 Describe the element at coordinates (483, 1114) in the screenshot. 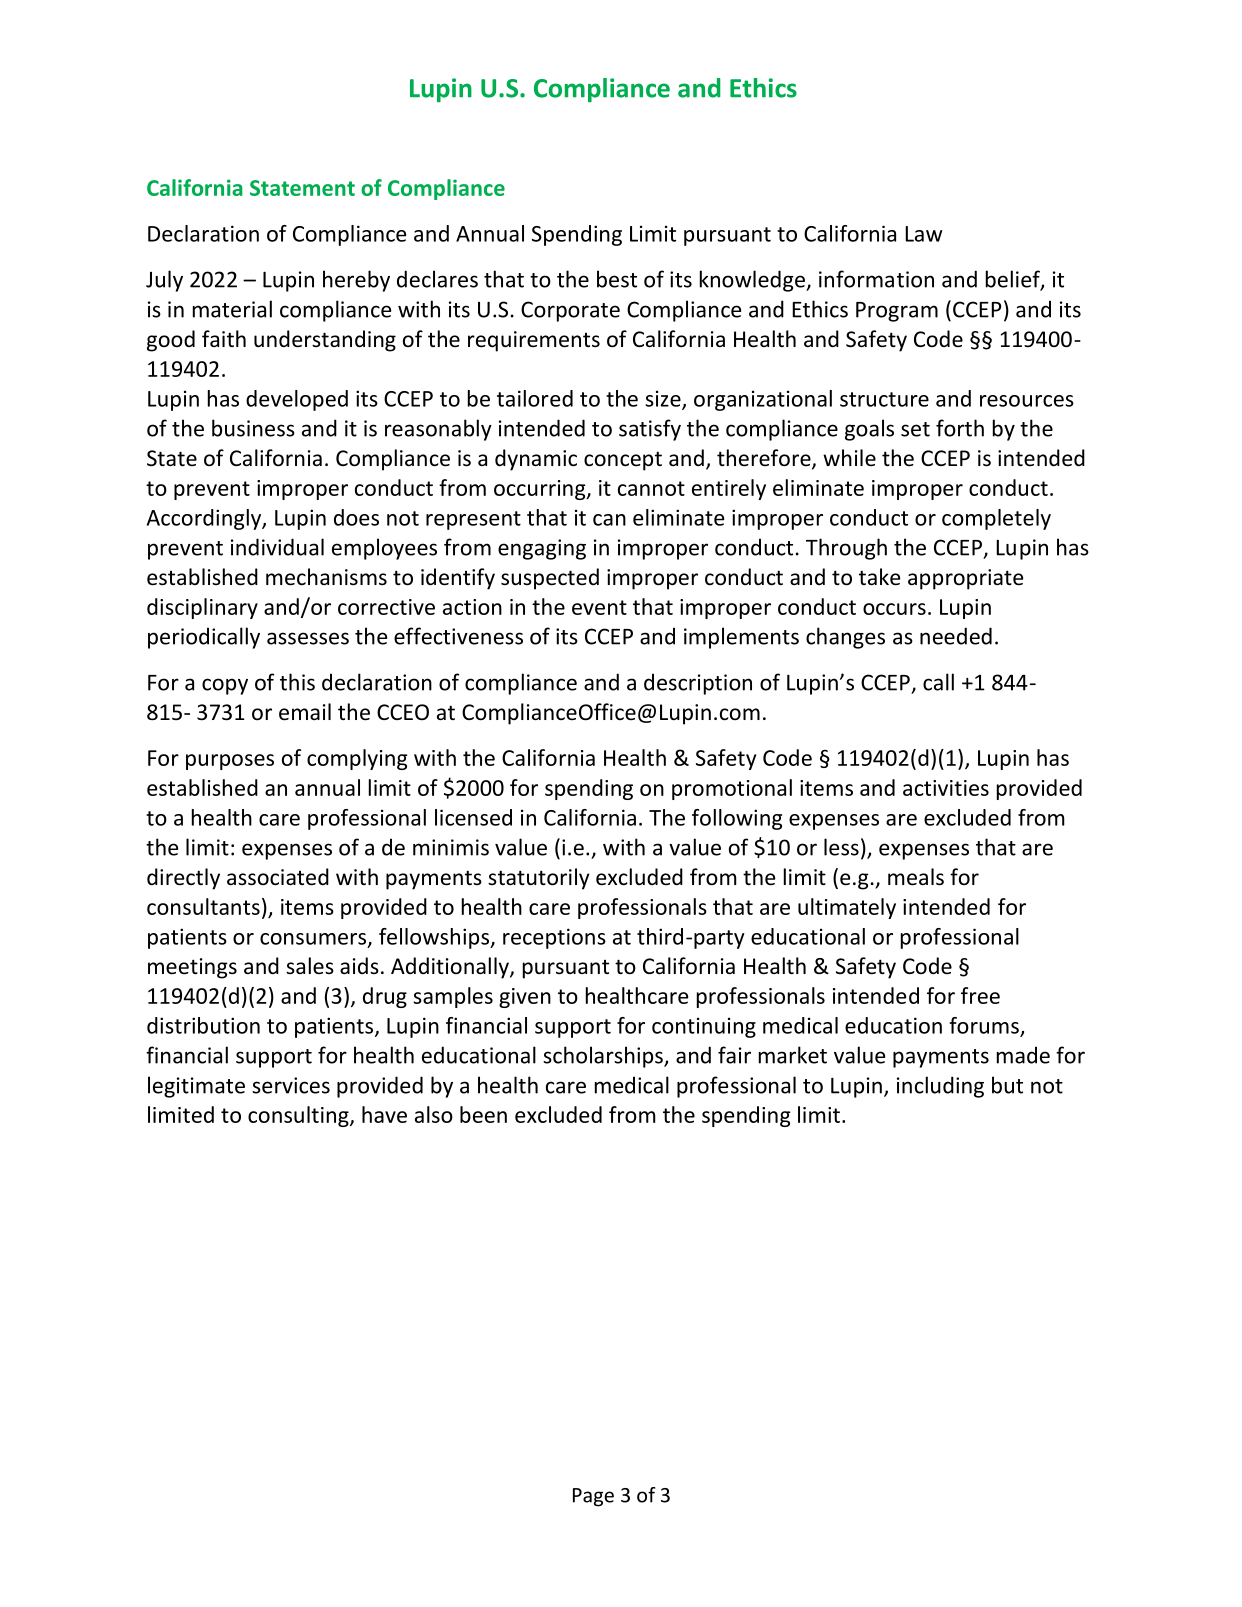

I see `been` at that location.
